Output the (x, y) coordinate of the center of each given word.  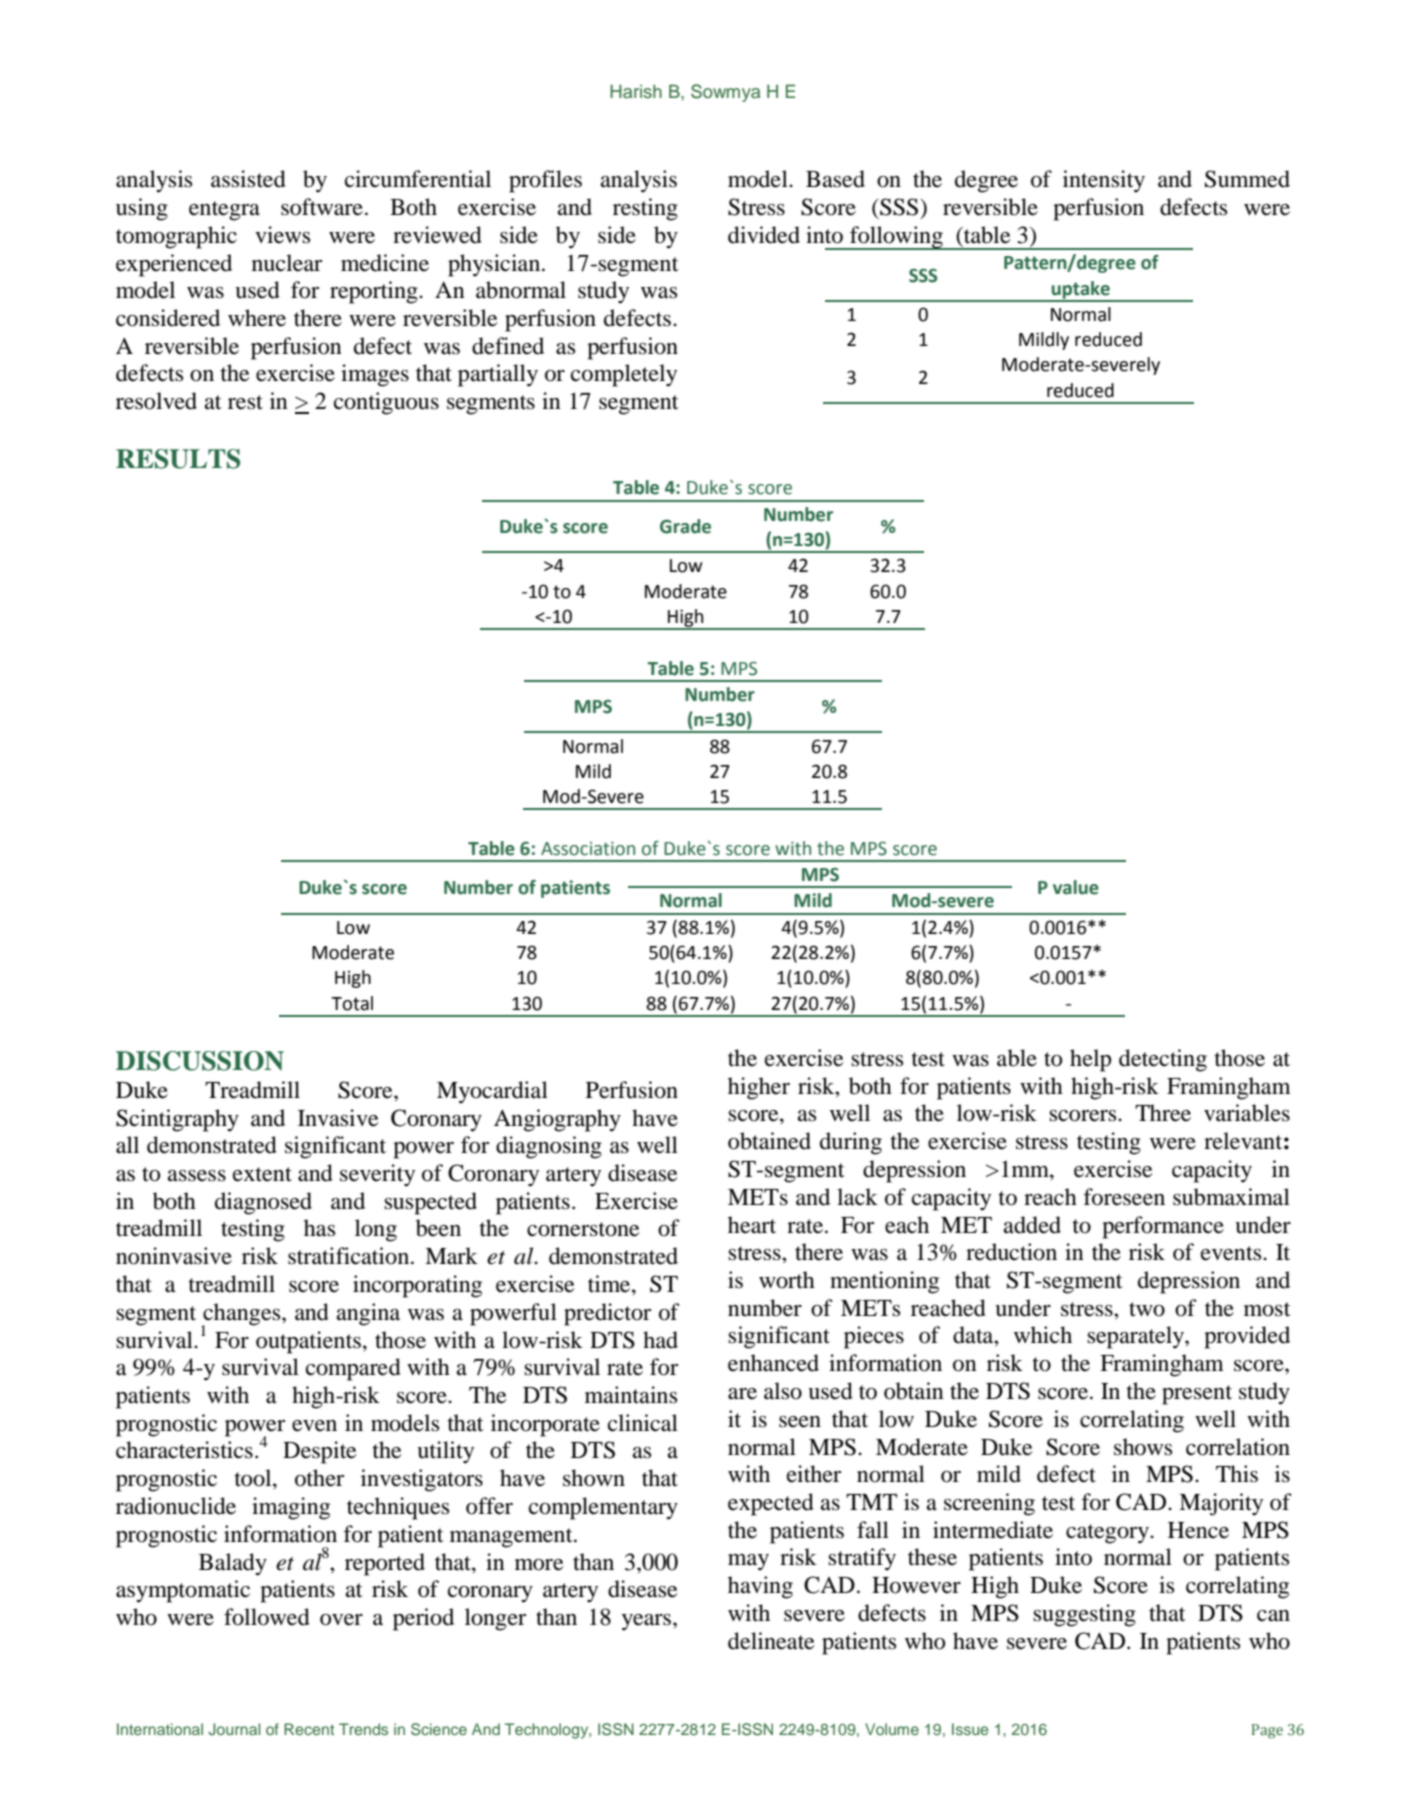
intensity (1104, 181)
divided (764, 235)
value (1076, 887)
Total (352, 1003)
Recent (309, 1729)
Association (588, 849)
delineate (771, 1641)
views (282, 235)
